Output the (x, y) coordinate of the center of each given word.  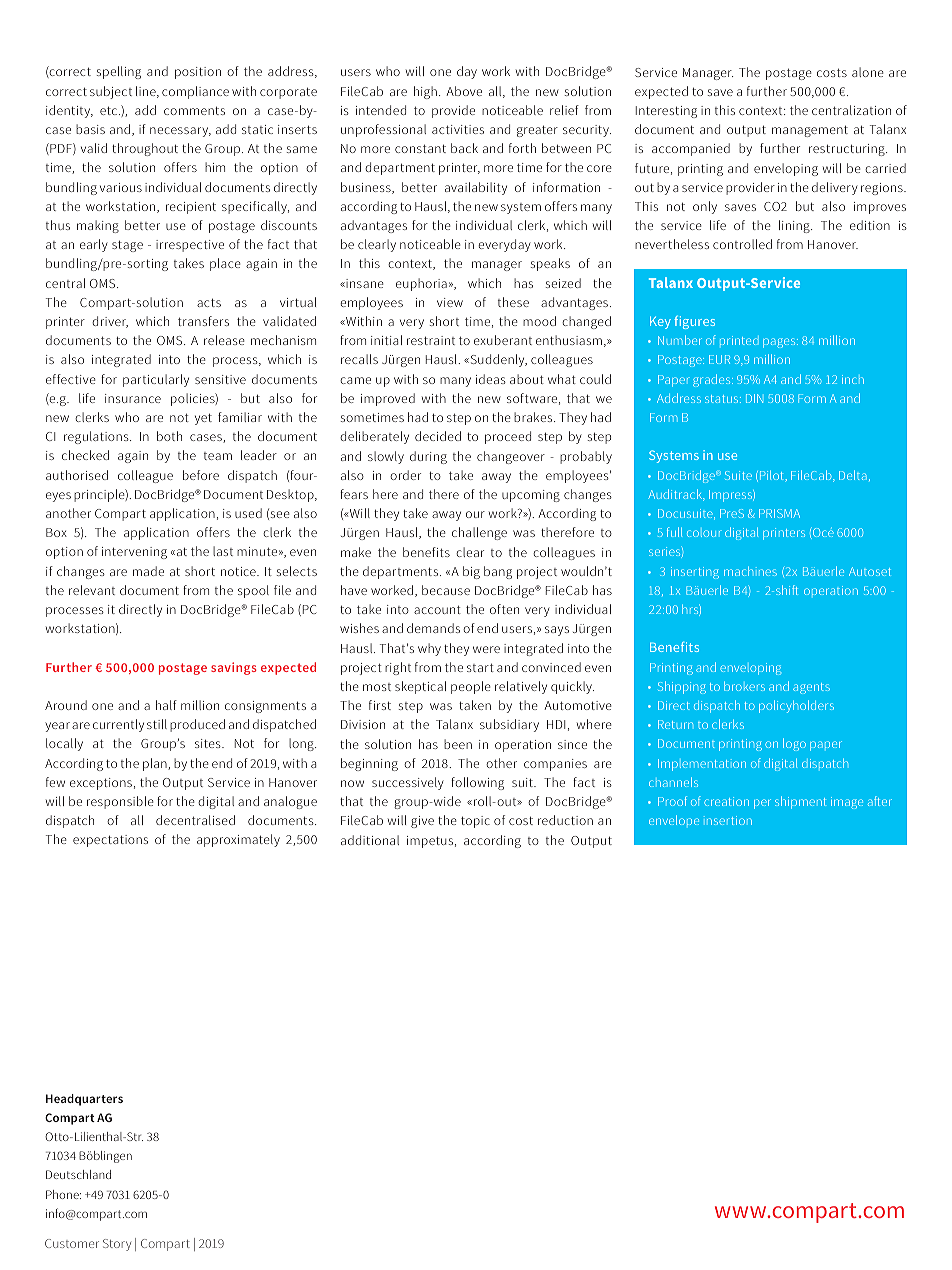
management (810, 131)
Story (117, 1245)
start (480, 668)
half (166, 705)
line (147, 92)
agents (811, 688)
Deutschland (78, 1174)
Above (464, 91)
